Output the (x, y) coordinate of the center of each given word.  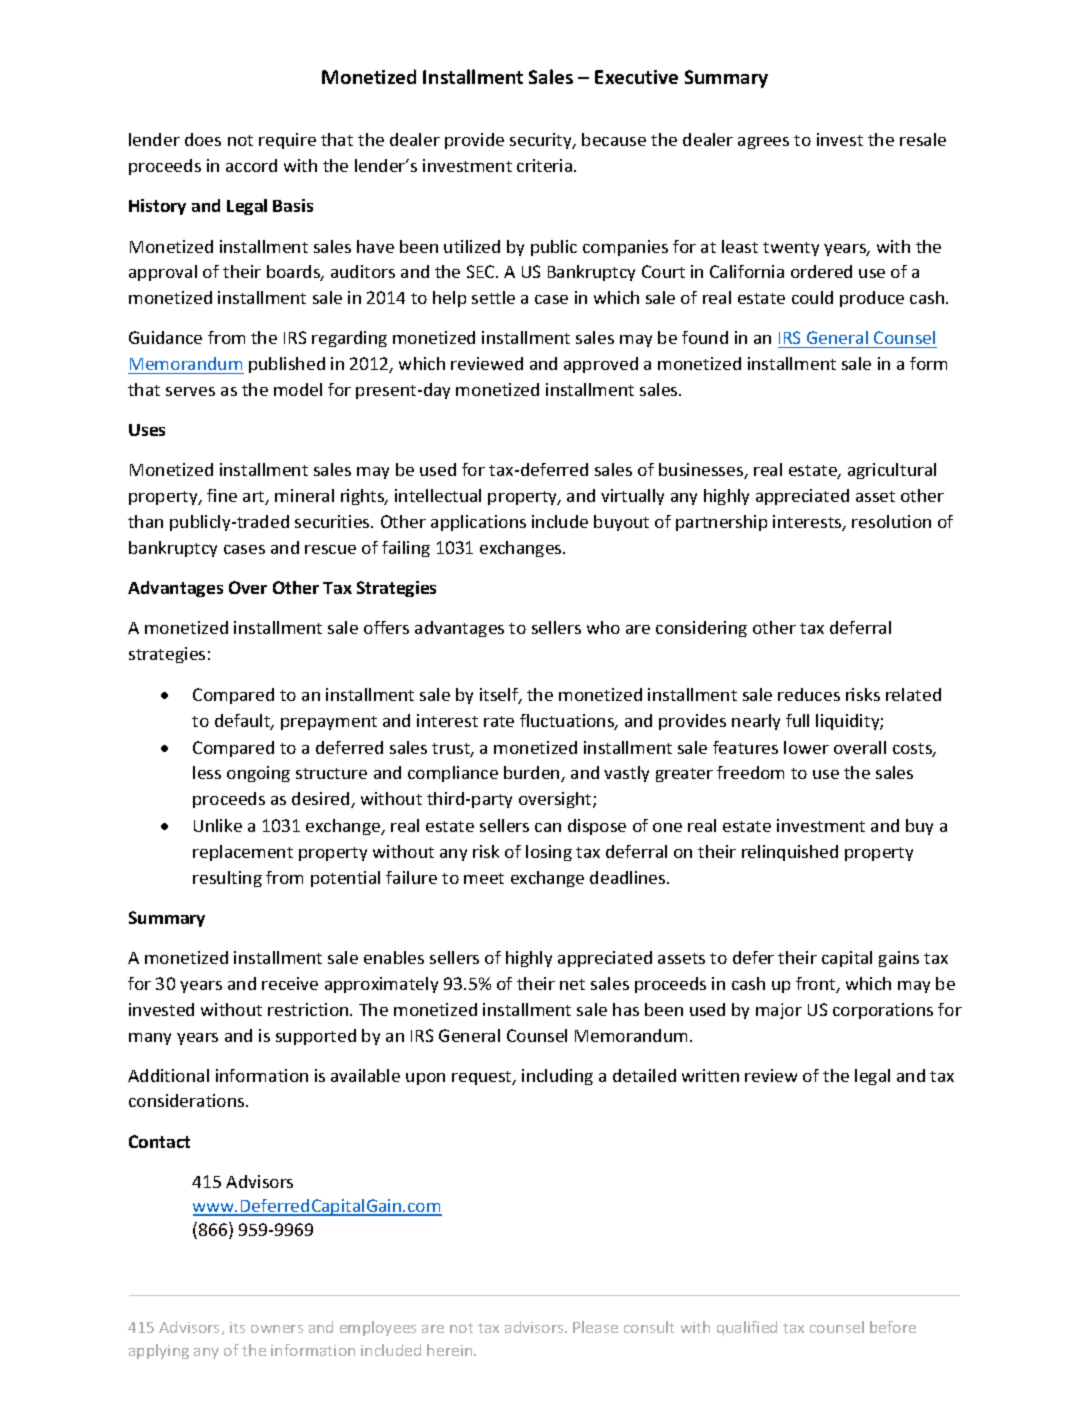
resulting (227, 879)
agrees (763, 143)
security (542, 141)
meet (484, 878)
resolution (891, 521)
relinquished (790, 853)
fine (222, 495)
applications (478, 523)
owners (277, 1329)
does (203, 139)
